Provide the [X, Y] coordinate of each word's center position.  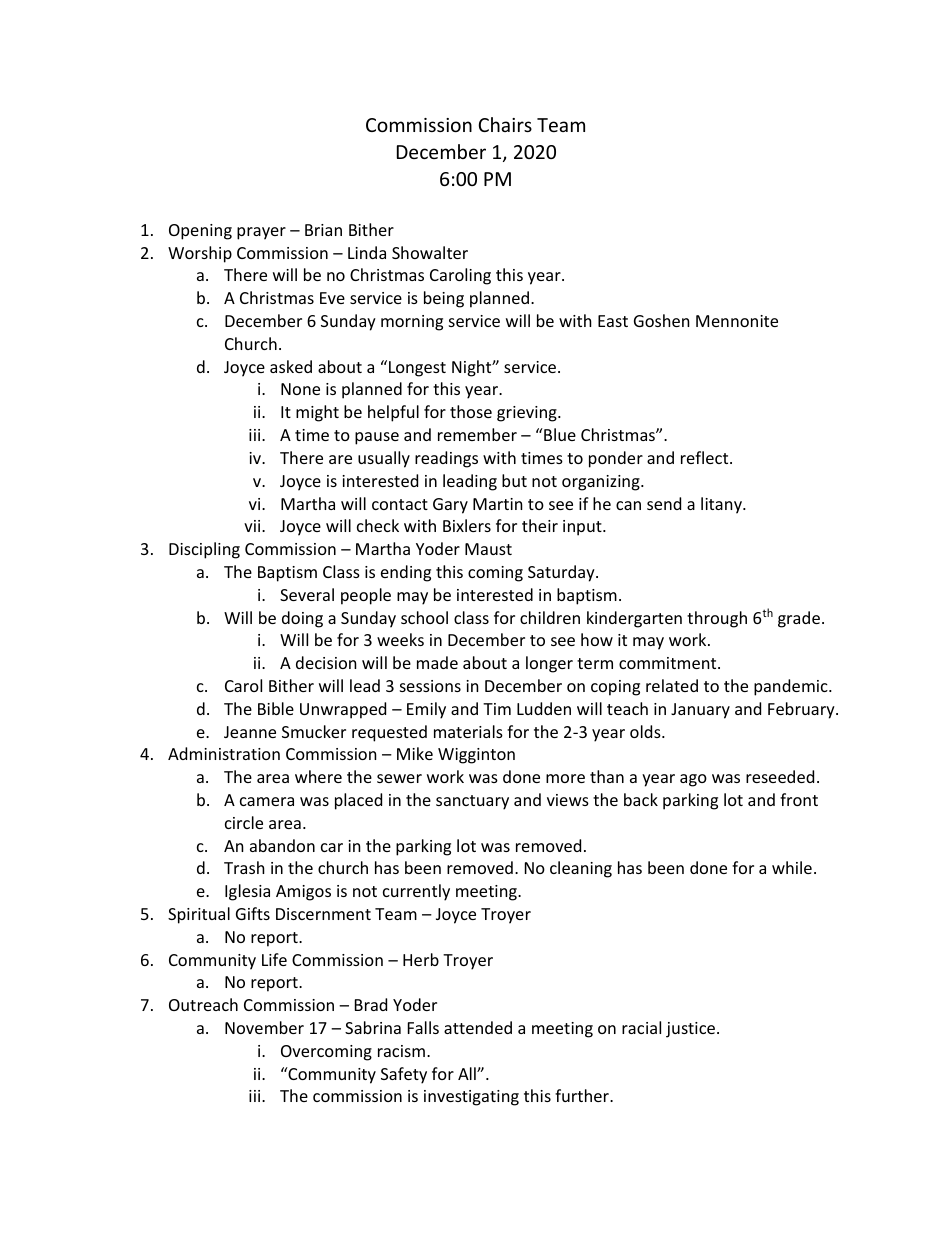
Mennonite [737, 321]
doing [302, 619]
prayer [261, 233]
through [717, 619]
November [264, 1027]
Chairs [505, 124]
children [550, 617]
